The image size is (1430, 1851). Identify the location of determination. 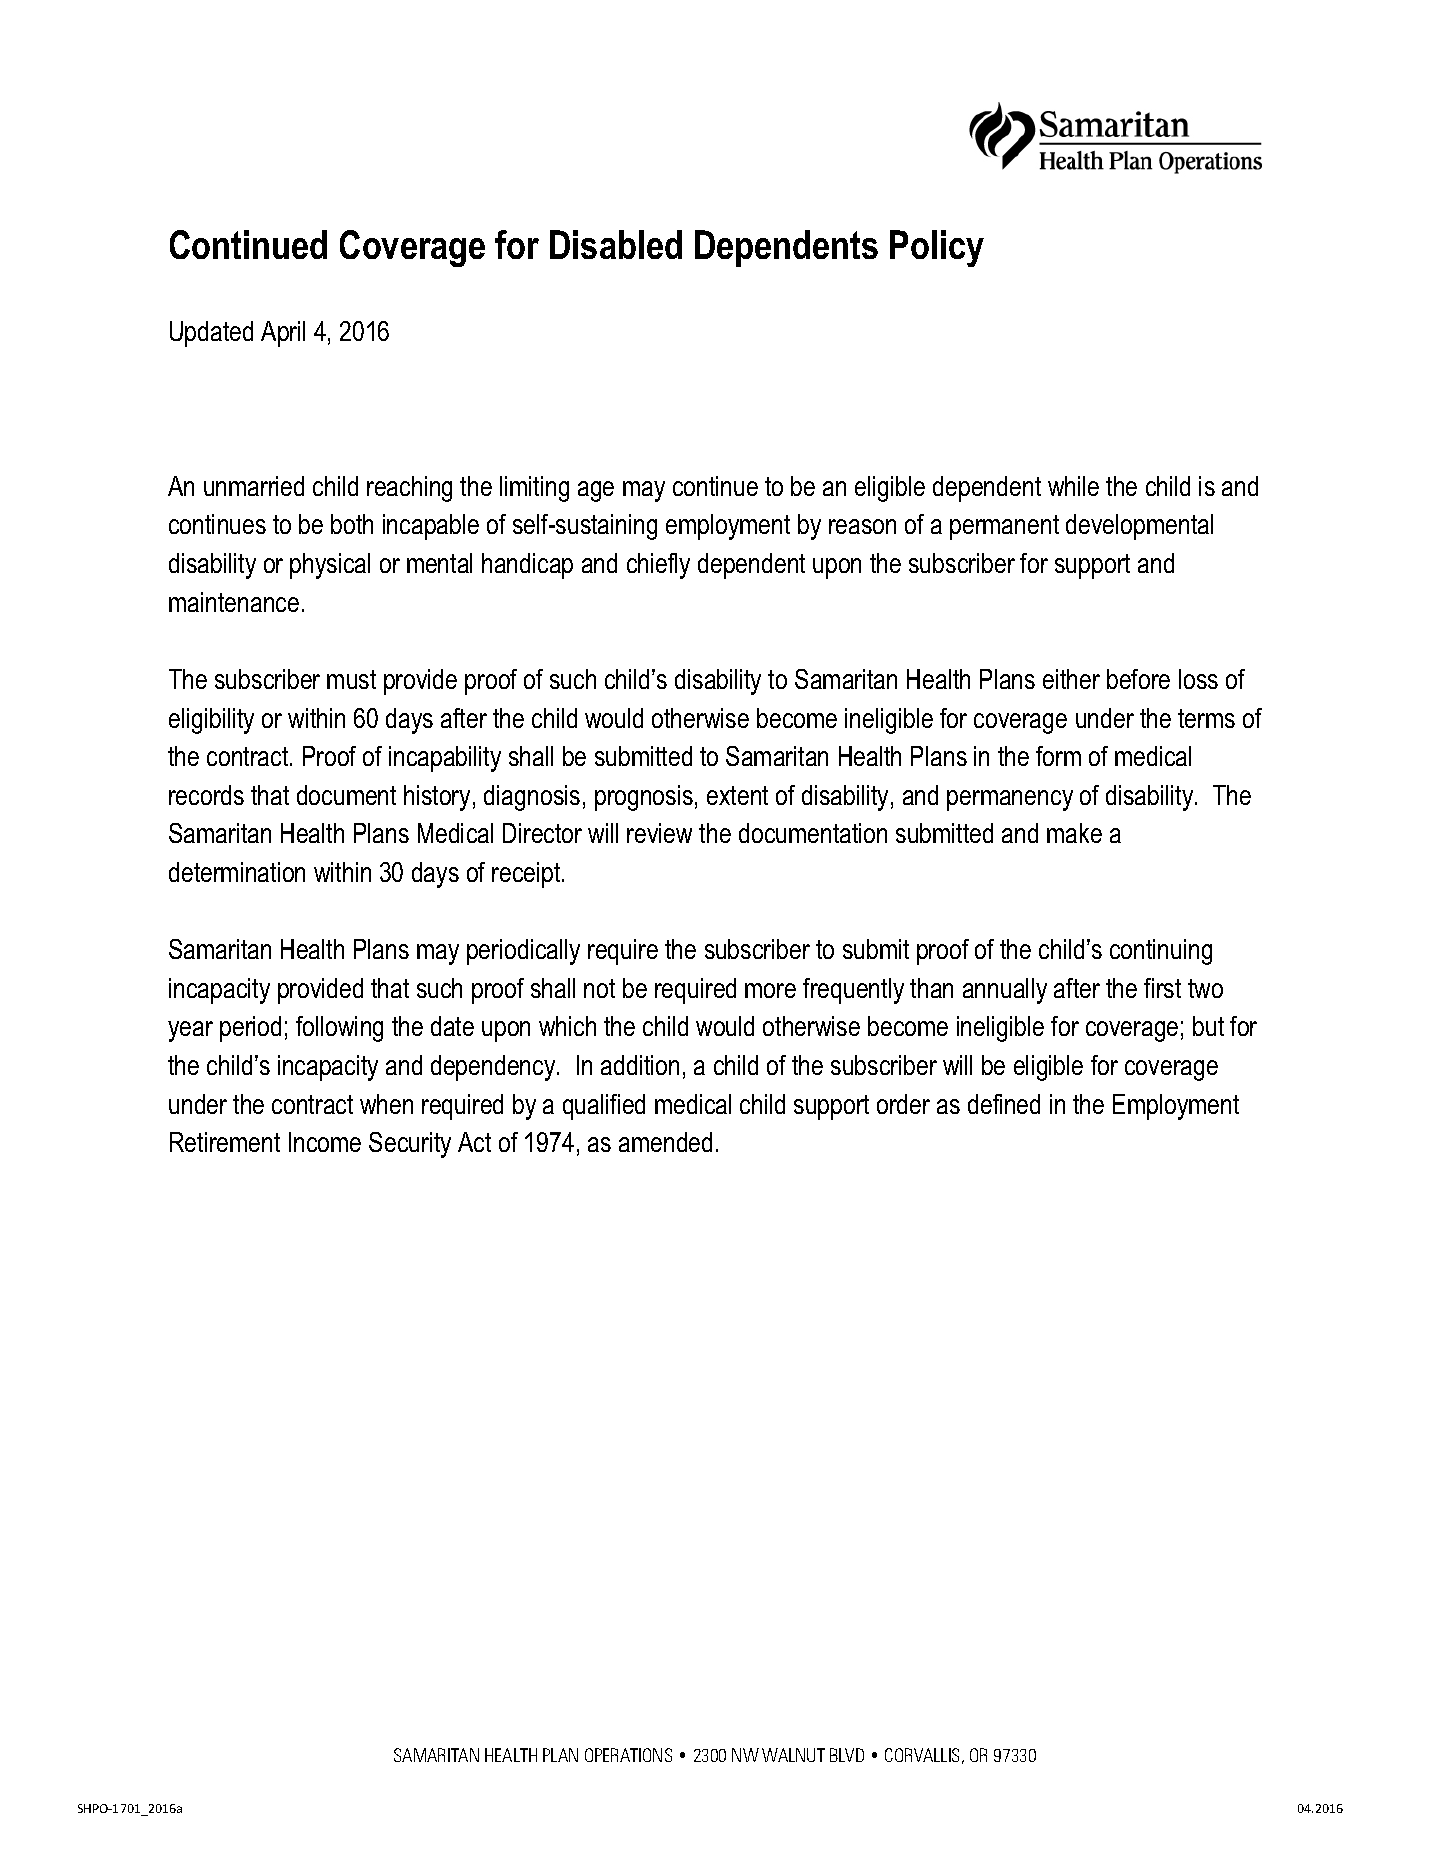
(237, 872).
